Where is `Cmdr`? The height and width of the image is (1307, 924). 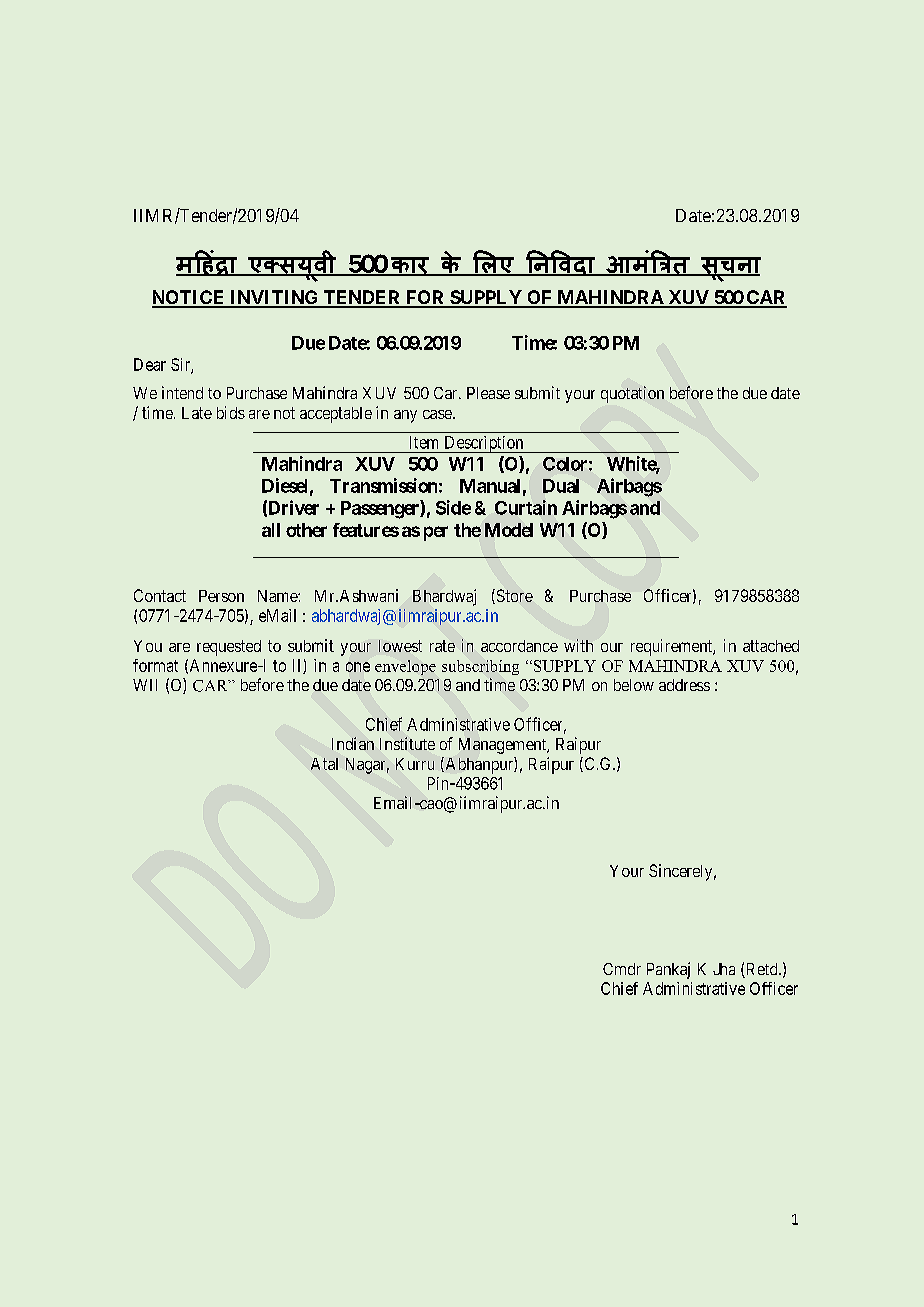
Cmdr is located at coordinates (622, 969).
